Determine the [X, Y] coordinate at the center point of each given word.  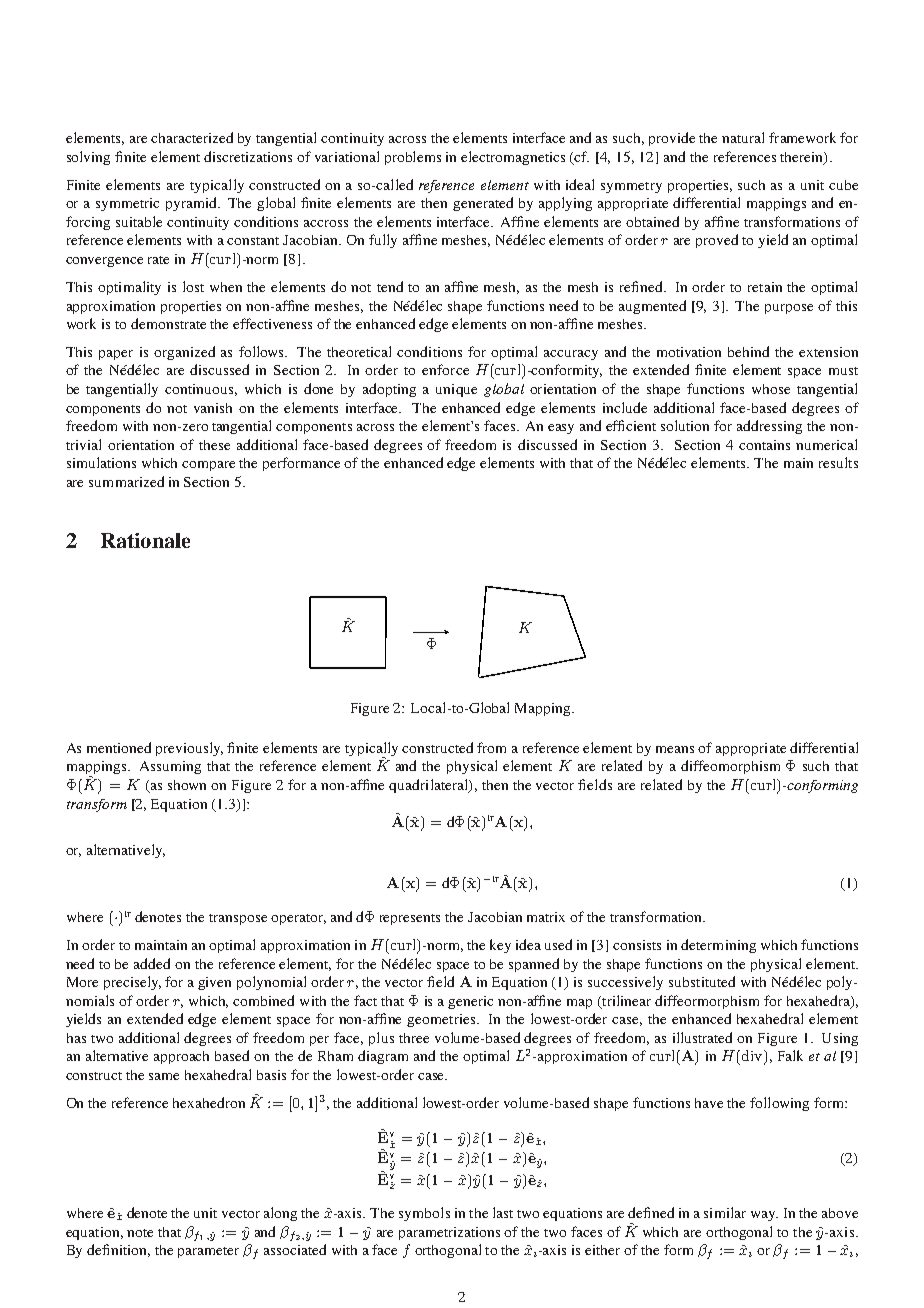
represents [410, 919]
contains [764, 445]
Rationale [145, 540]
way [764, 1216]
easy [561, 429]
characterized [192, 137]
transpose [238, 919]
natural [743, 137]
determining [718, 946]
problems [413, 158]
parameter [208, 1252]
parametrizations [449, 1233]
